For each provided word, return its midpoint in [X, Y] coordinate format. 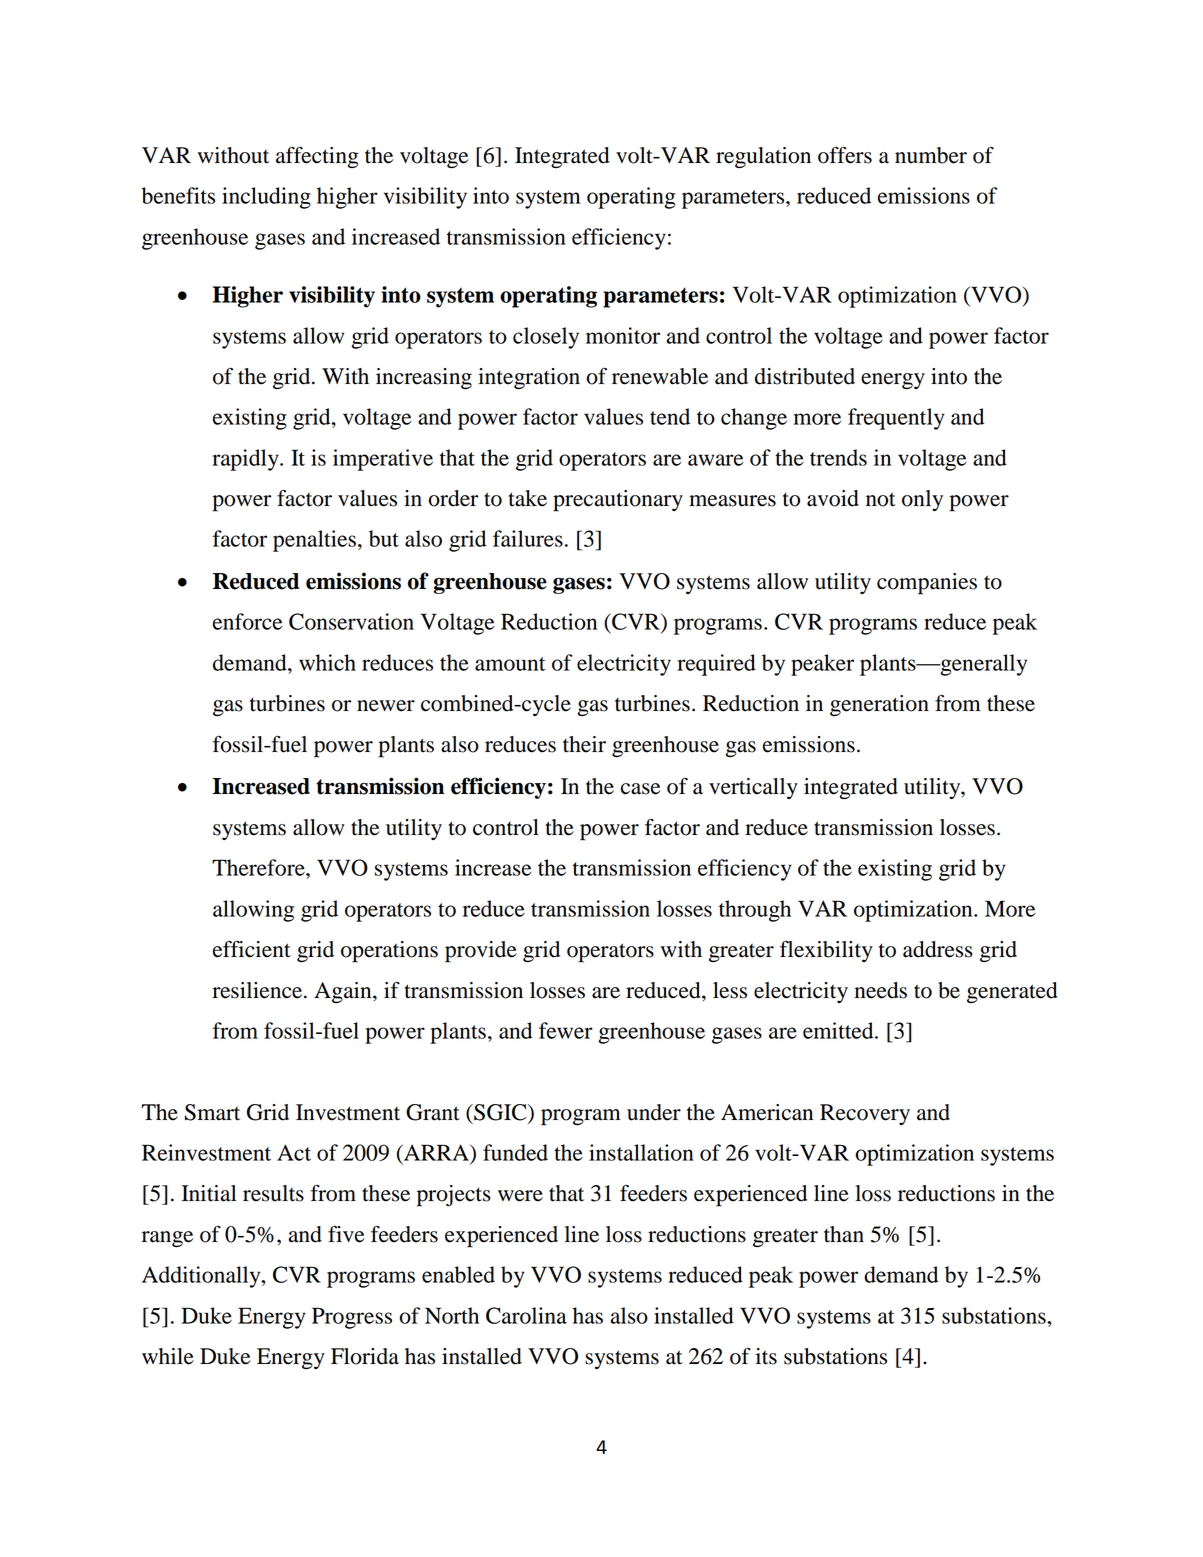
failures [528, 538]
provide [481, 952]
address [938, 949]
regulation [763, 157]
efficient [252, 949]
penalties [314, 541]
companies [927, 584]
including [266, 198]
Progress [352, 1318]
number [931, 155]
